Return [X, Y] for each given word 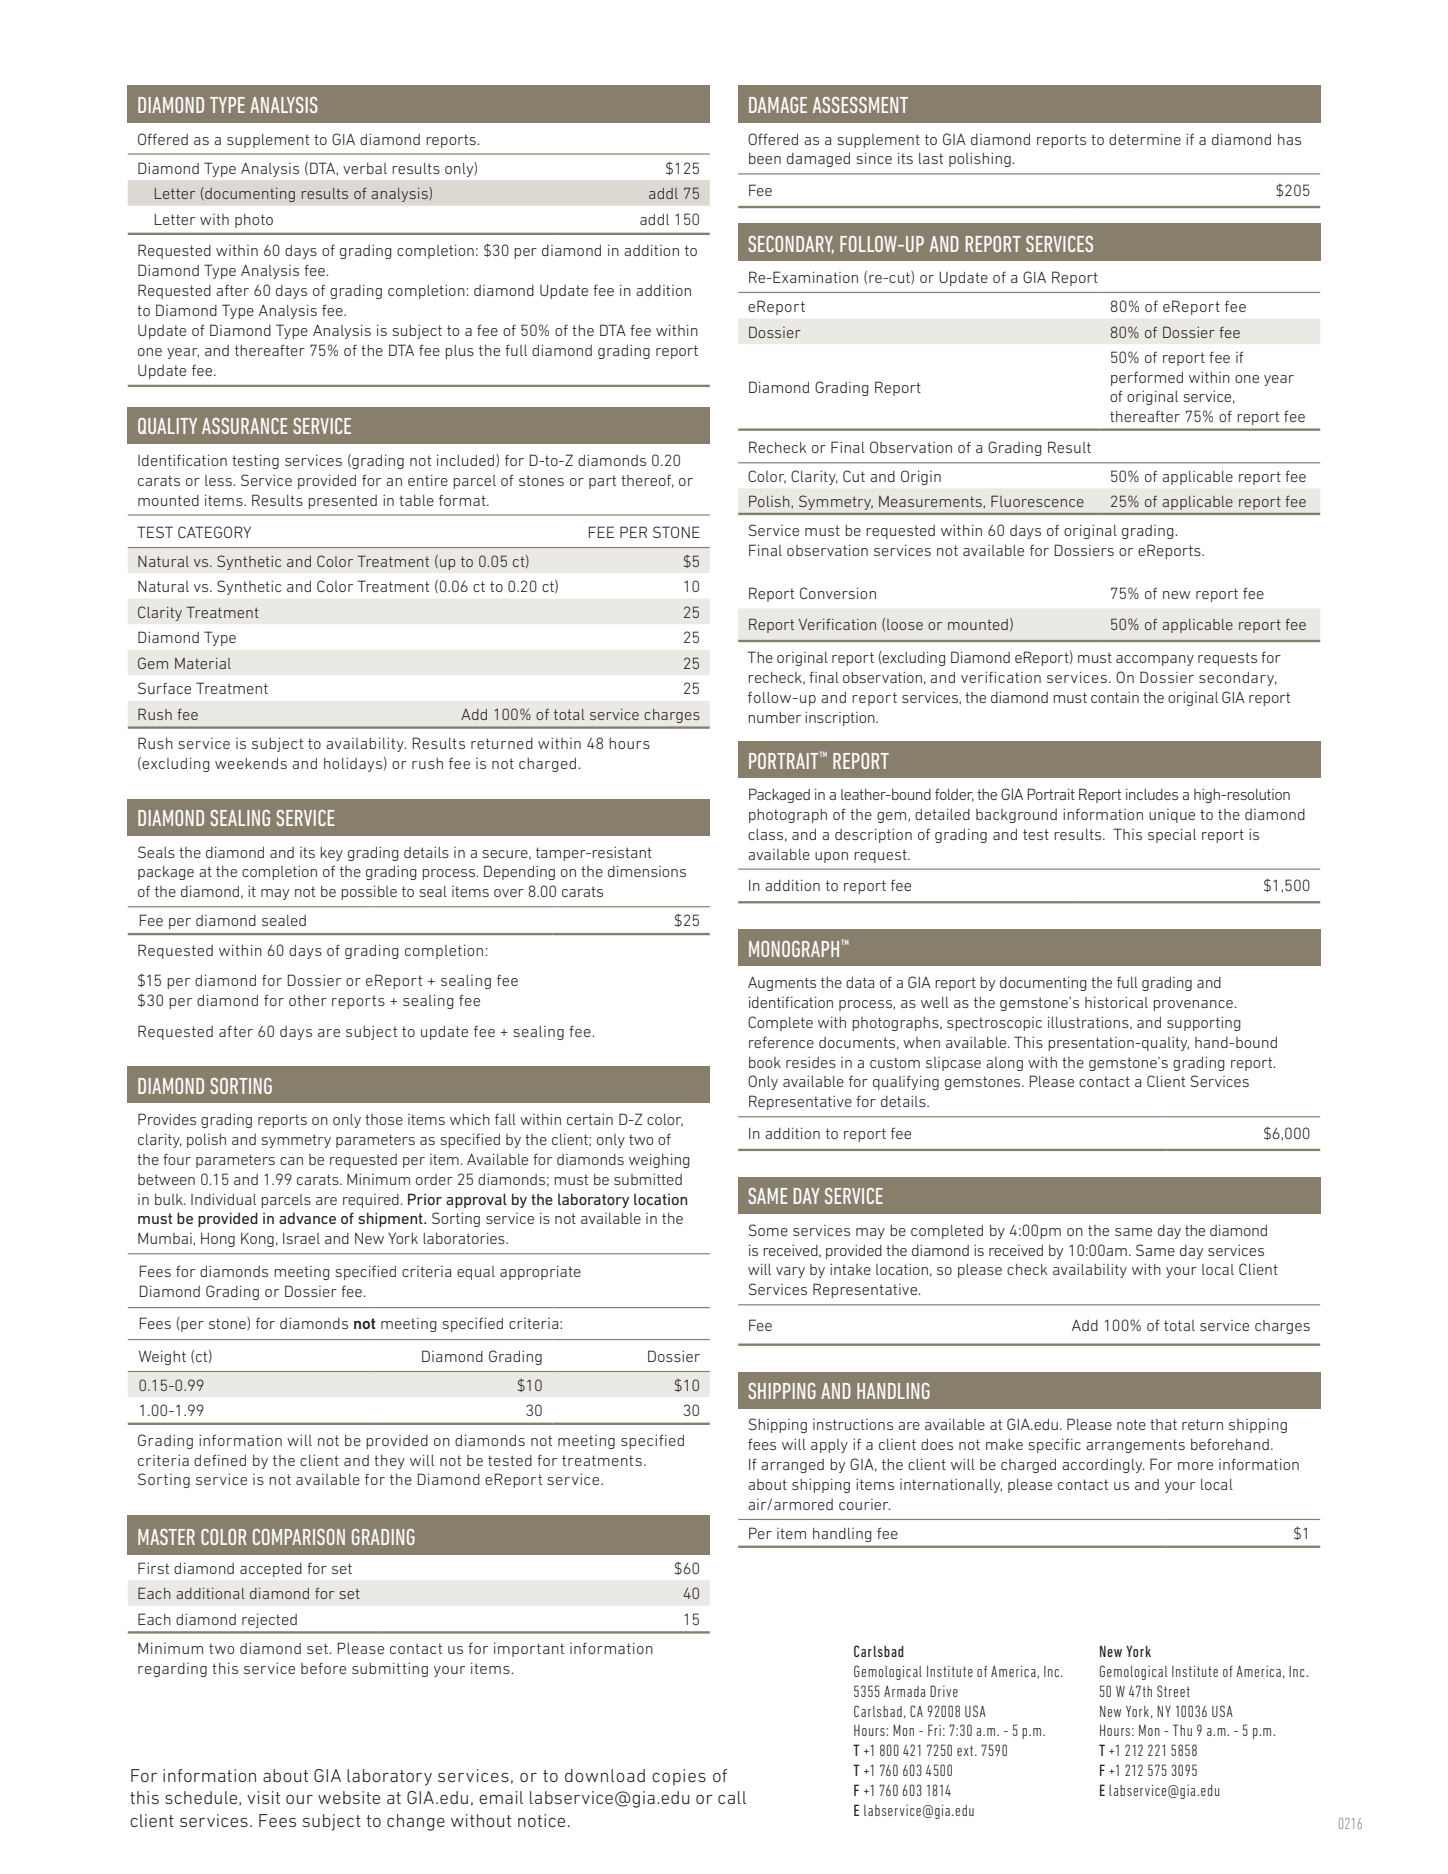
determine [1145, 139]
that [1163, 1424]
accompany [1155, 660]
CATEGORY [214, 532]
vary [790, 1272]
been [765, 158]
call [732, 1797]
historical [1116, 1002]
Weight [162, 1358]
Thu [1182, 1730]
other [308, 1000]
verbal [365, 168]
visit [263, 1797]
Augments [782, 984]
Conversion [838, 593]
